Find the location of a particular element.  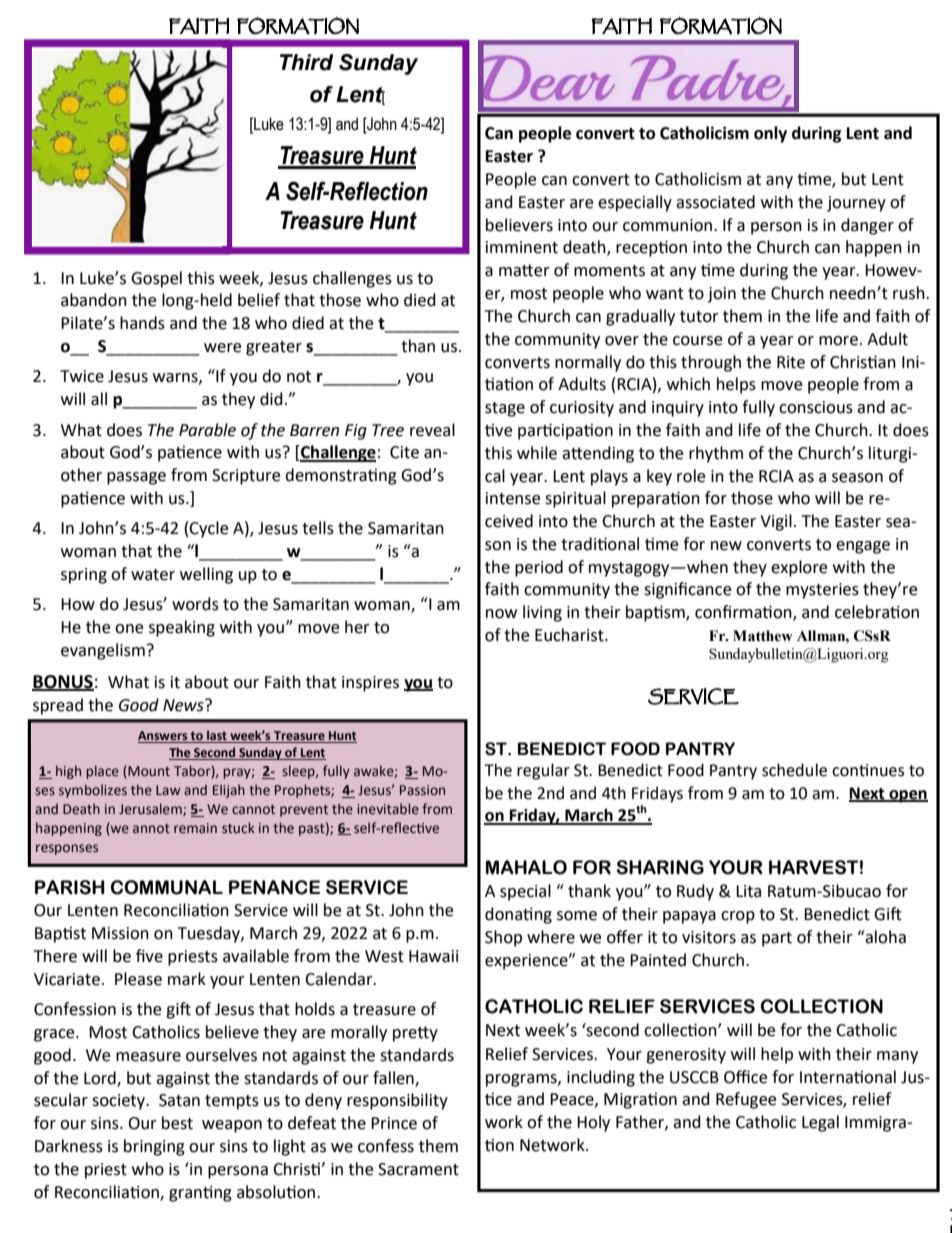

Sacrament is located at coordinates (418, 1169).
